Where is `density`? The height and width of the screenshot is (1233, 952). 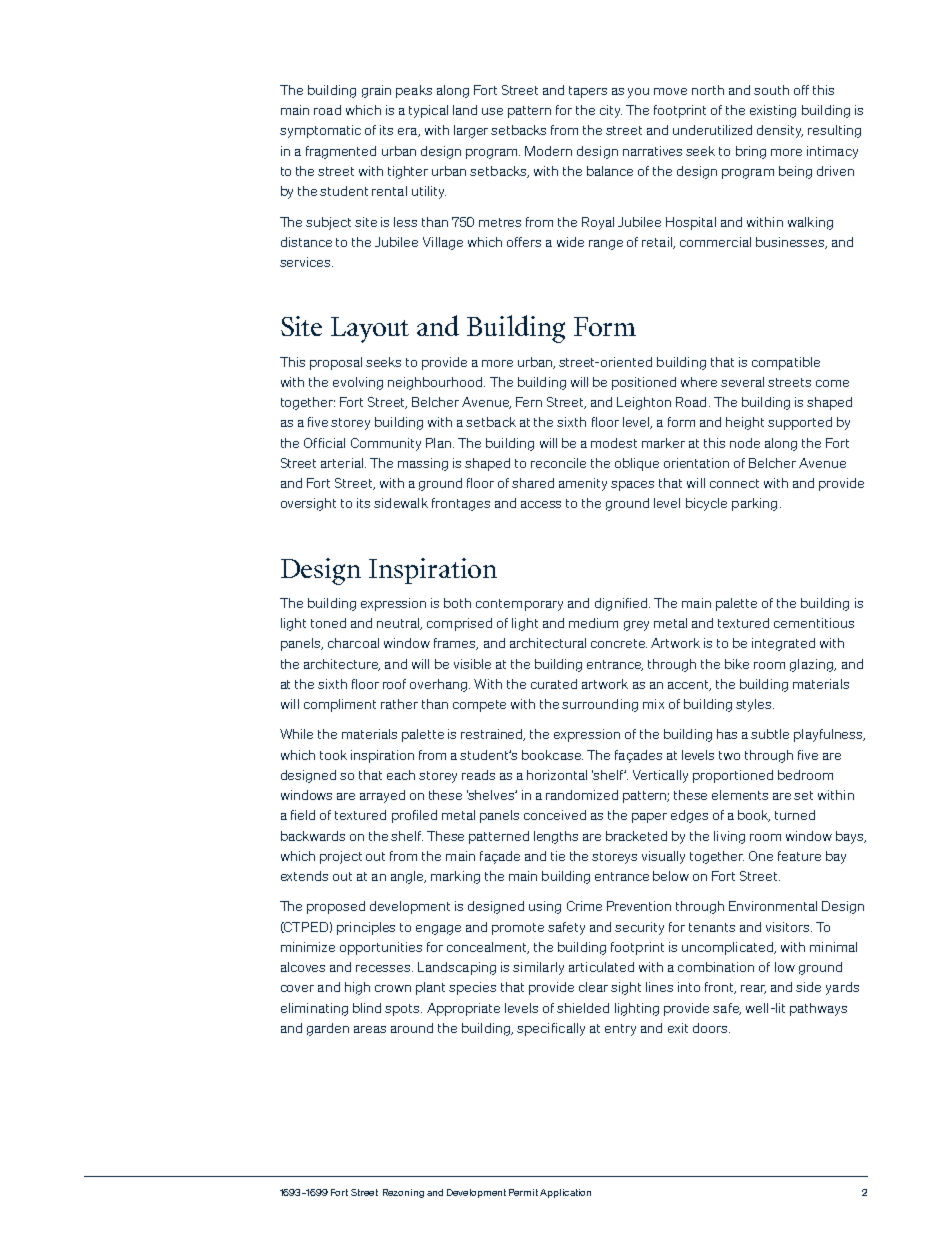
density is located at coordinates (780, 131).
